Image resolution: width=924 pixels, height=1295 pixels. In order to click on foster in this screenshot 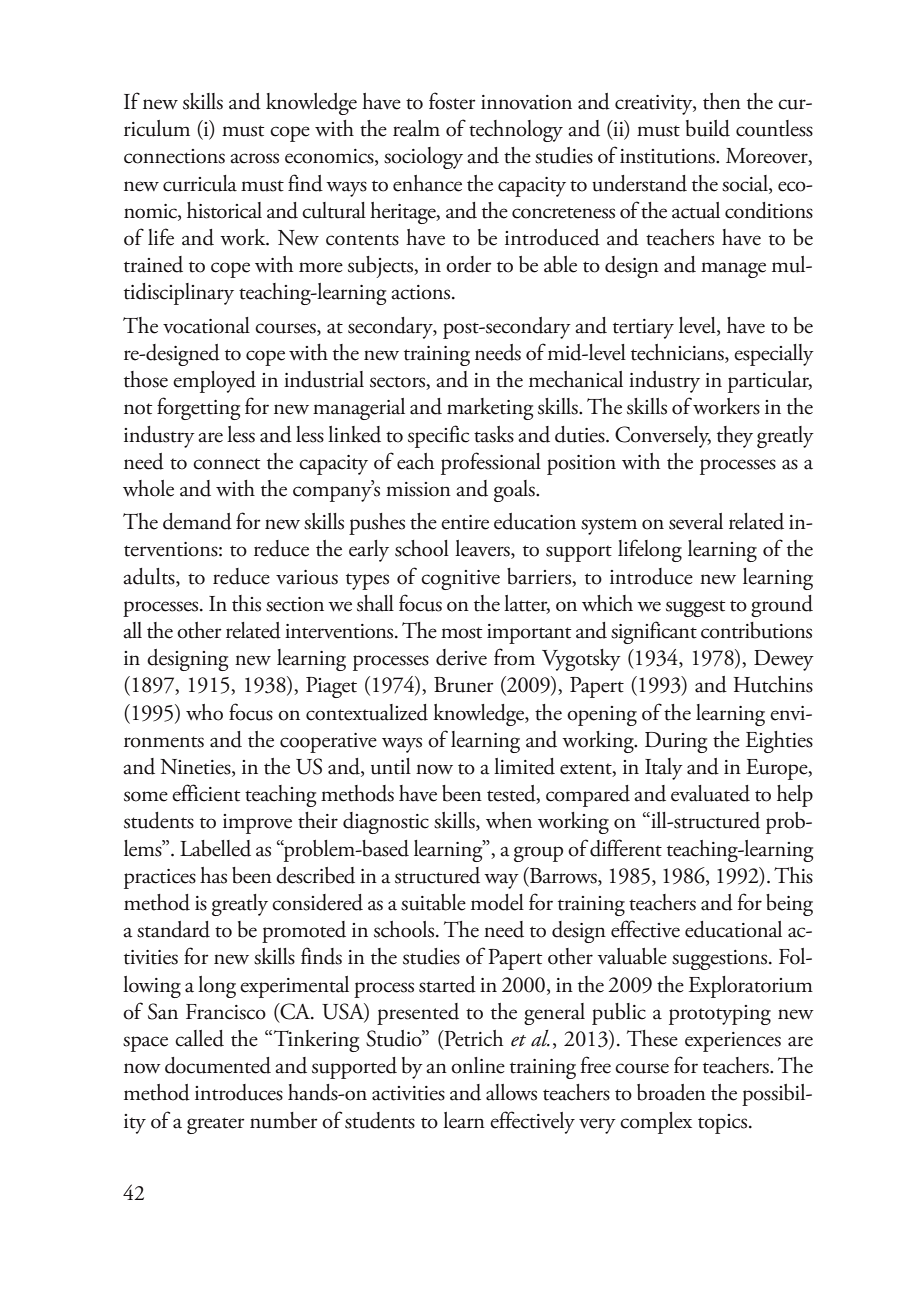, I will do `click(452, 101)`.
